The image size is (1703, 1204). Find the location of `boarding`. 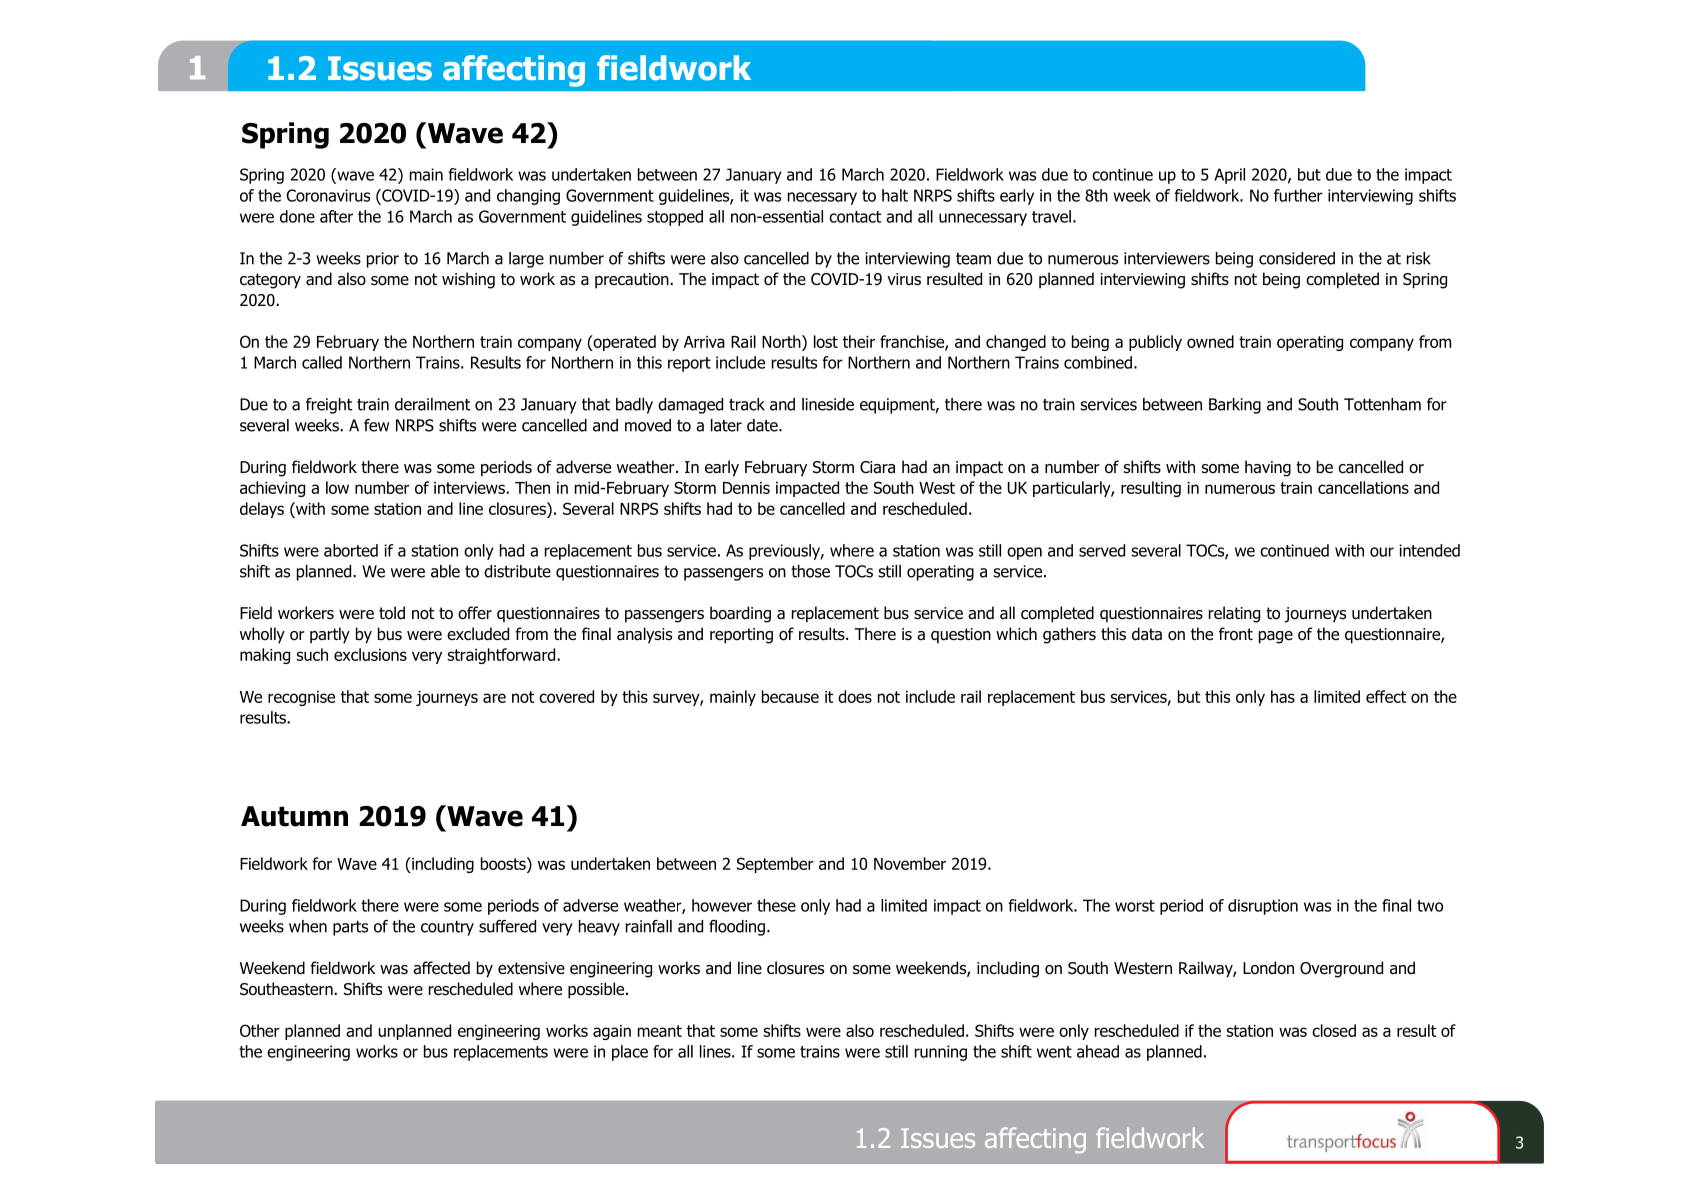

boarding is located at coordinates (740, 614).
